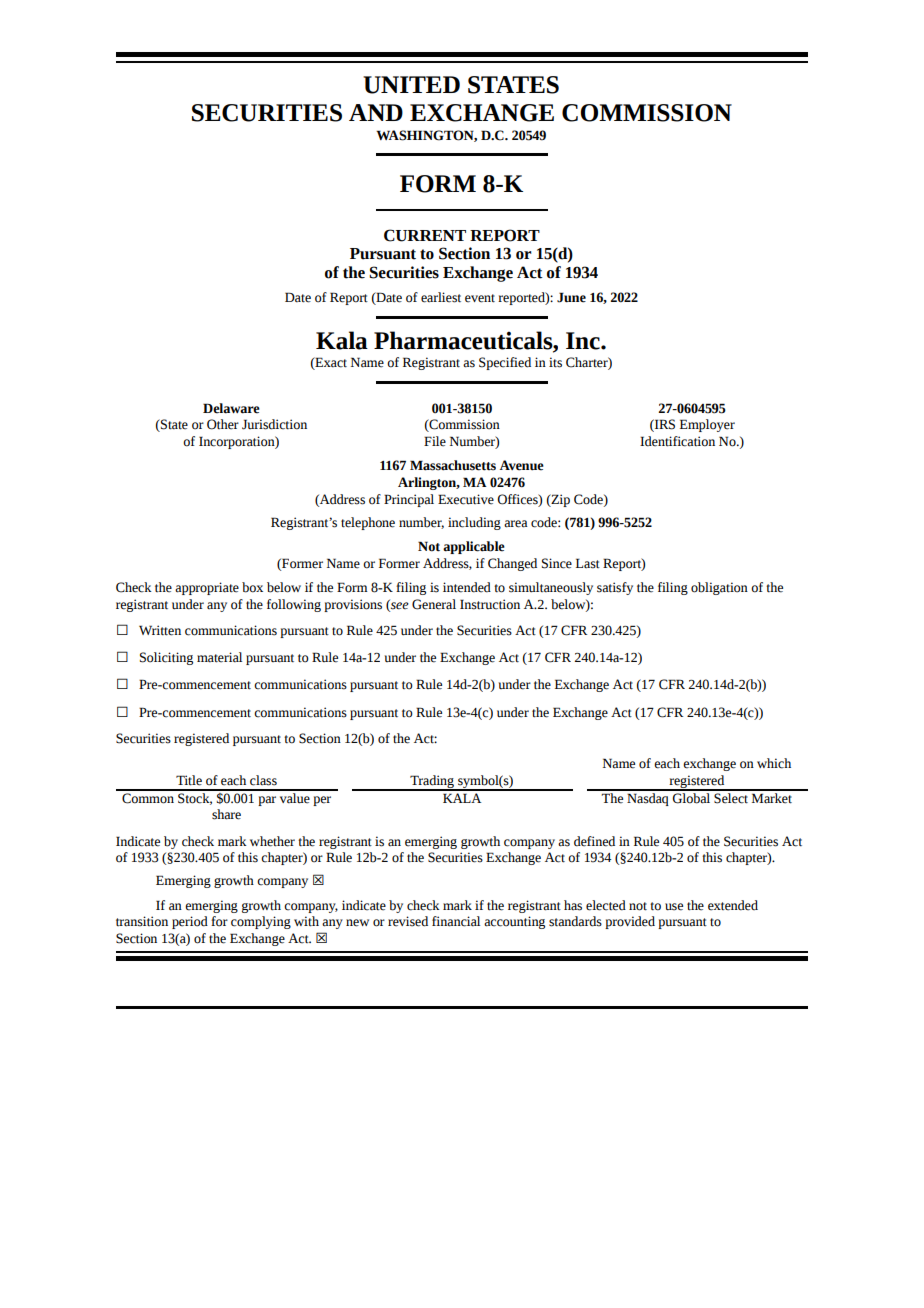 This image has height=1308, width=924. Describe the element at coordinates (456, 921) in the image. I see `financial` at that location.
